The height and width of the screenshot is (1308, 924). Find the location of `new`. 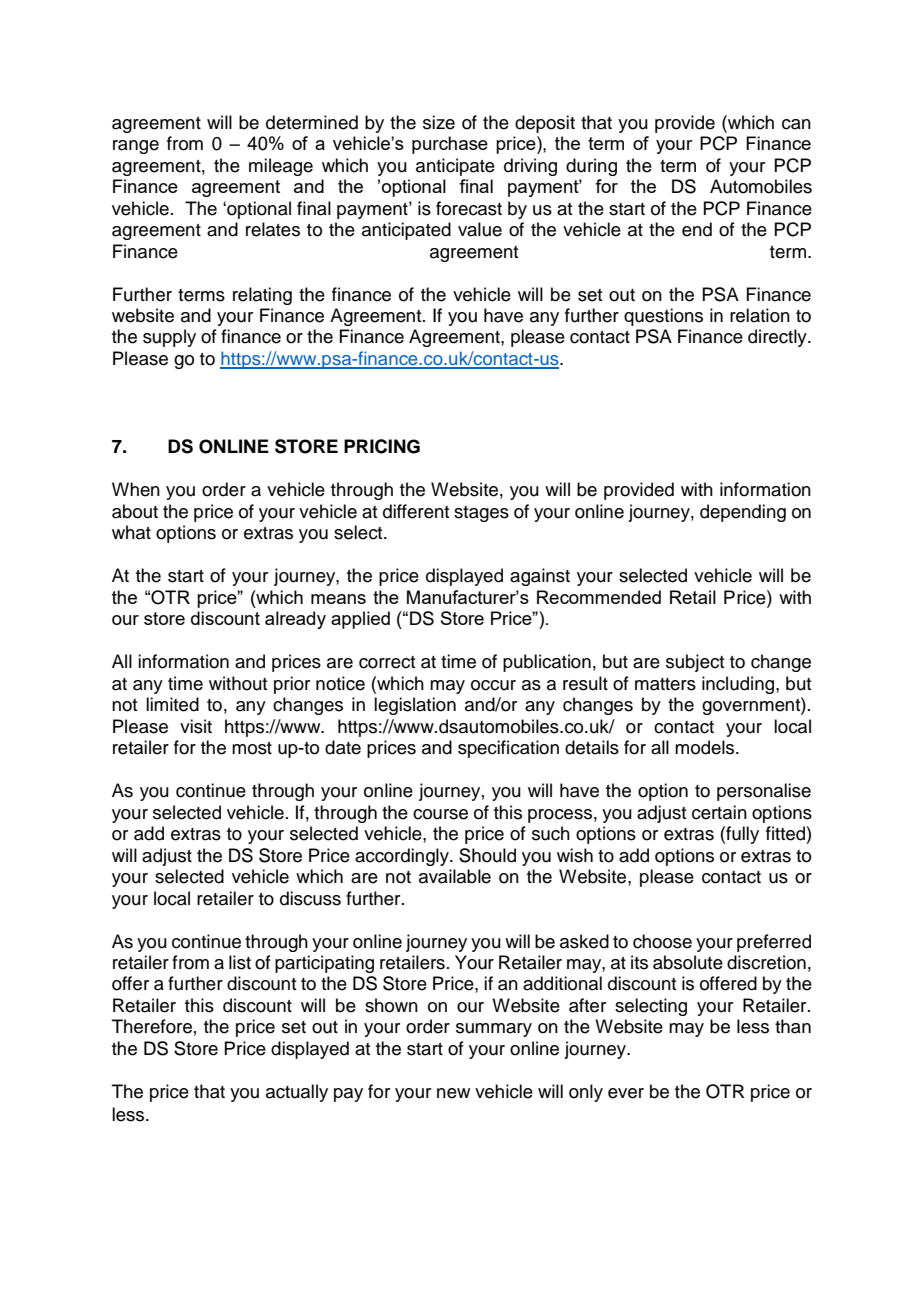

new is located at coordinates (453, 1093).
